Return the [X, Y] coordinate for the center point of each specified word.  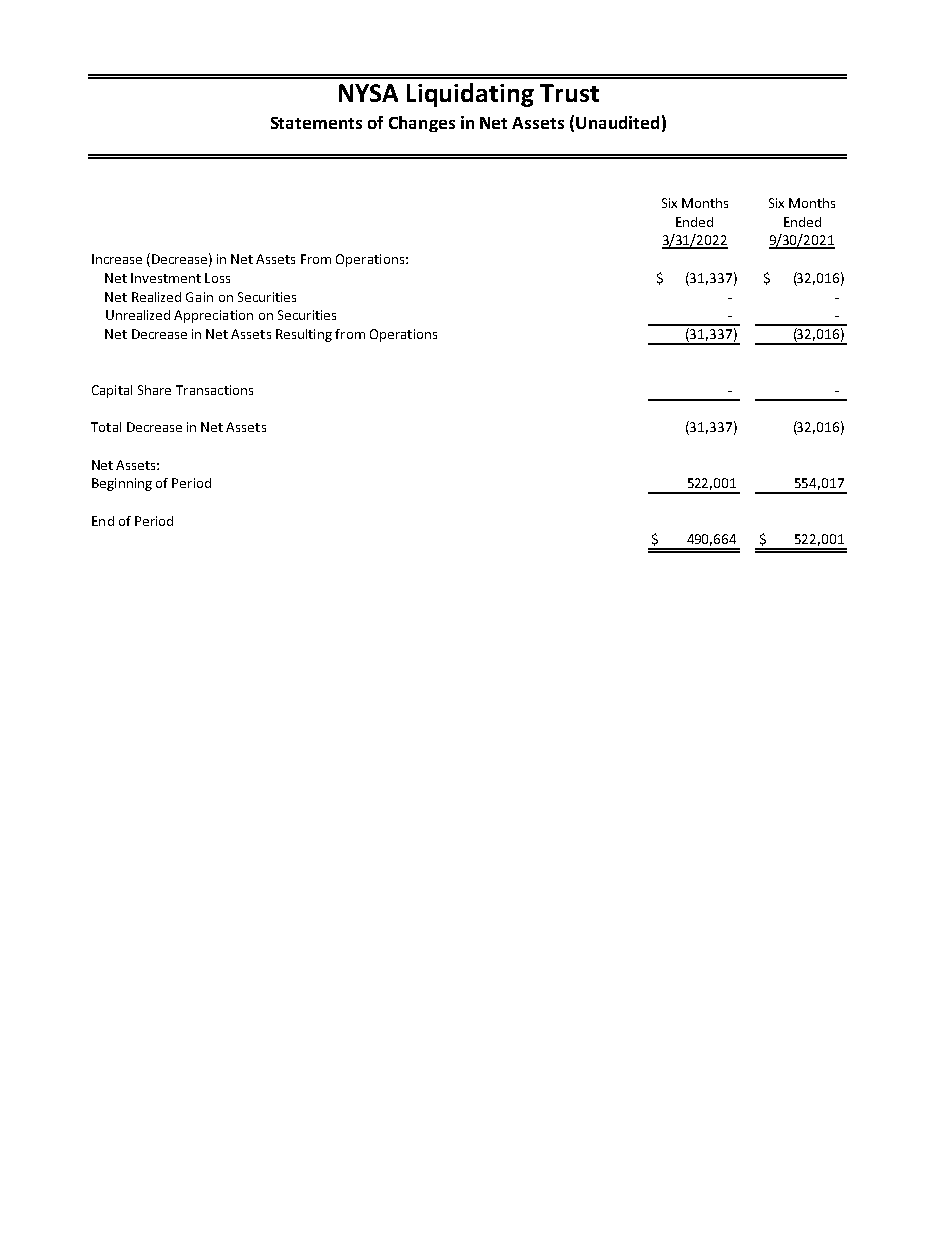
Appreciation [213, 316]
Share [154, 390]
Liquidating [470, 95]
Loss [217, 278]
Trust [569, 93]
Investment [166, 278]
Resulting [304, 335]
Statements [316, 123]
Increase [117, 259]
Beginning [122, 484]
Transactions [214, 390]
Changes [422, 124]
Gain [199, 297]
